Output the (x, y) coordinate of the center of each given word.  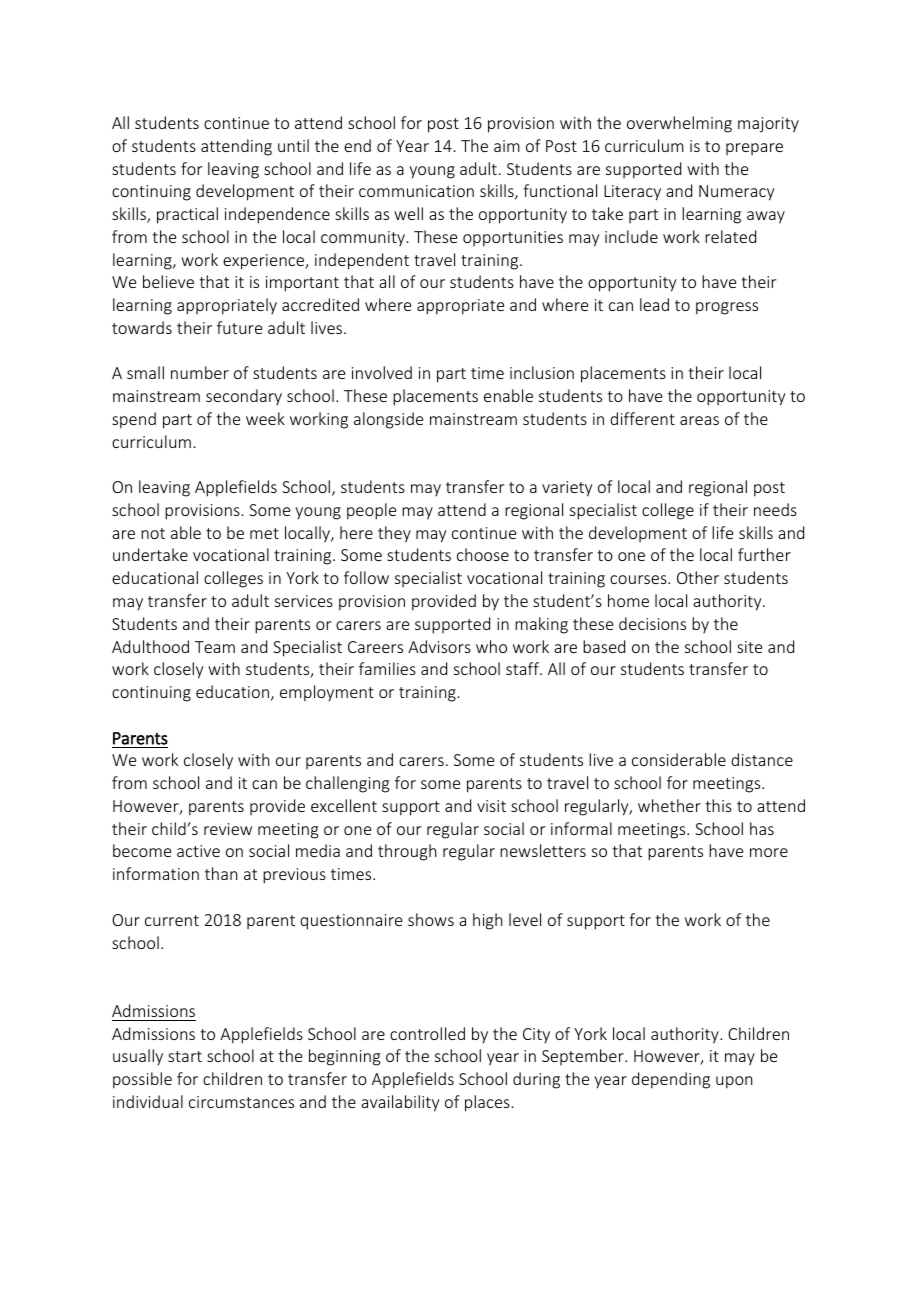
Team (215, 647)
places (487, 1103)
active (198, 851)
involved (382, 372)
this (718, 805)
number (200, 372)
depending (671, 1080)
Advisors (439, 646)
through (407, 852)
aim (507, 146)
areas (699, 420)
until (293, 145)
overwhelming (679, 124)
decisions (652, 623)
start (185, 1056)
